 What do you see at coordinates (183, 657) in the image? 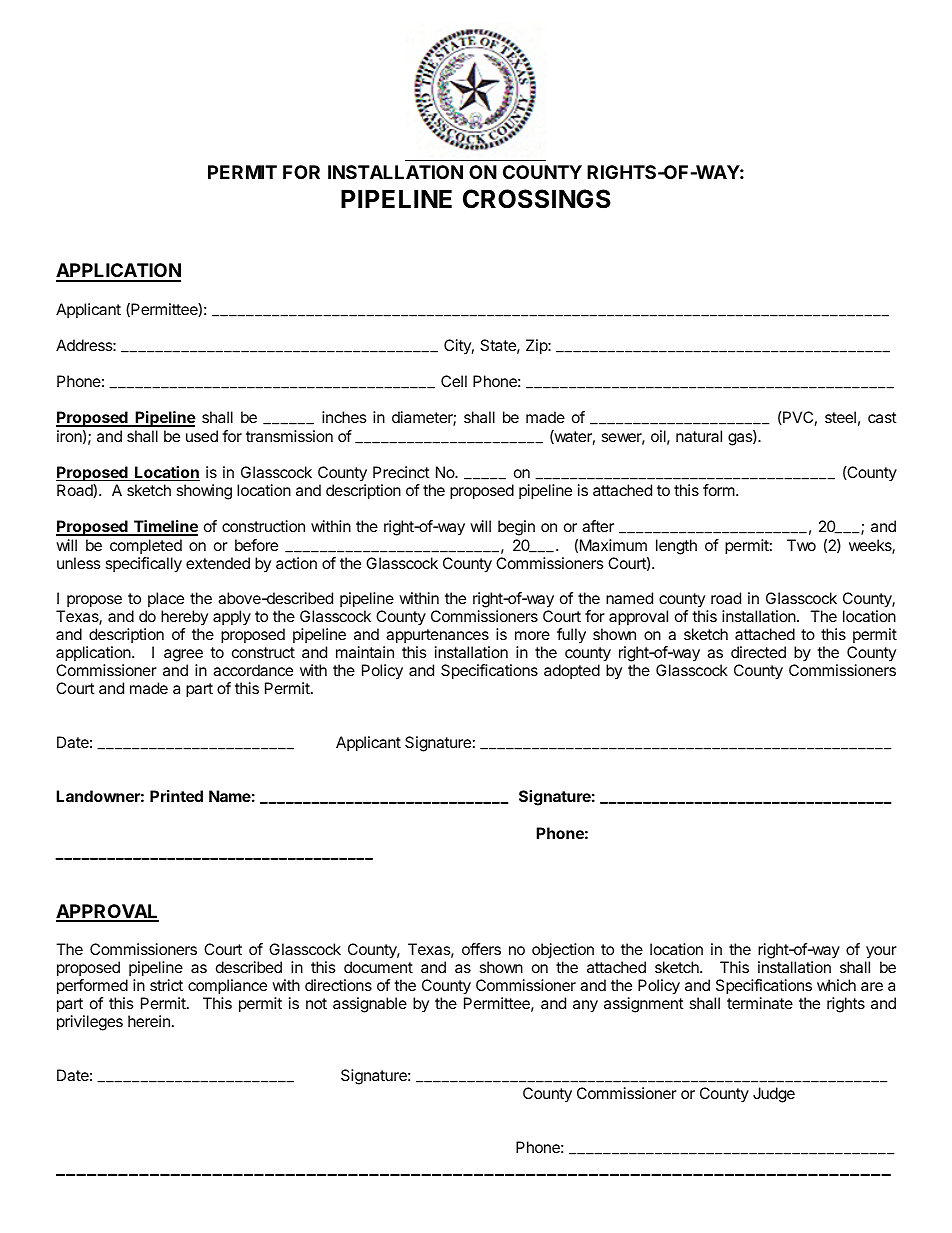
I see `agree` at bounding box center [183, 657].
